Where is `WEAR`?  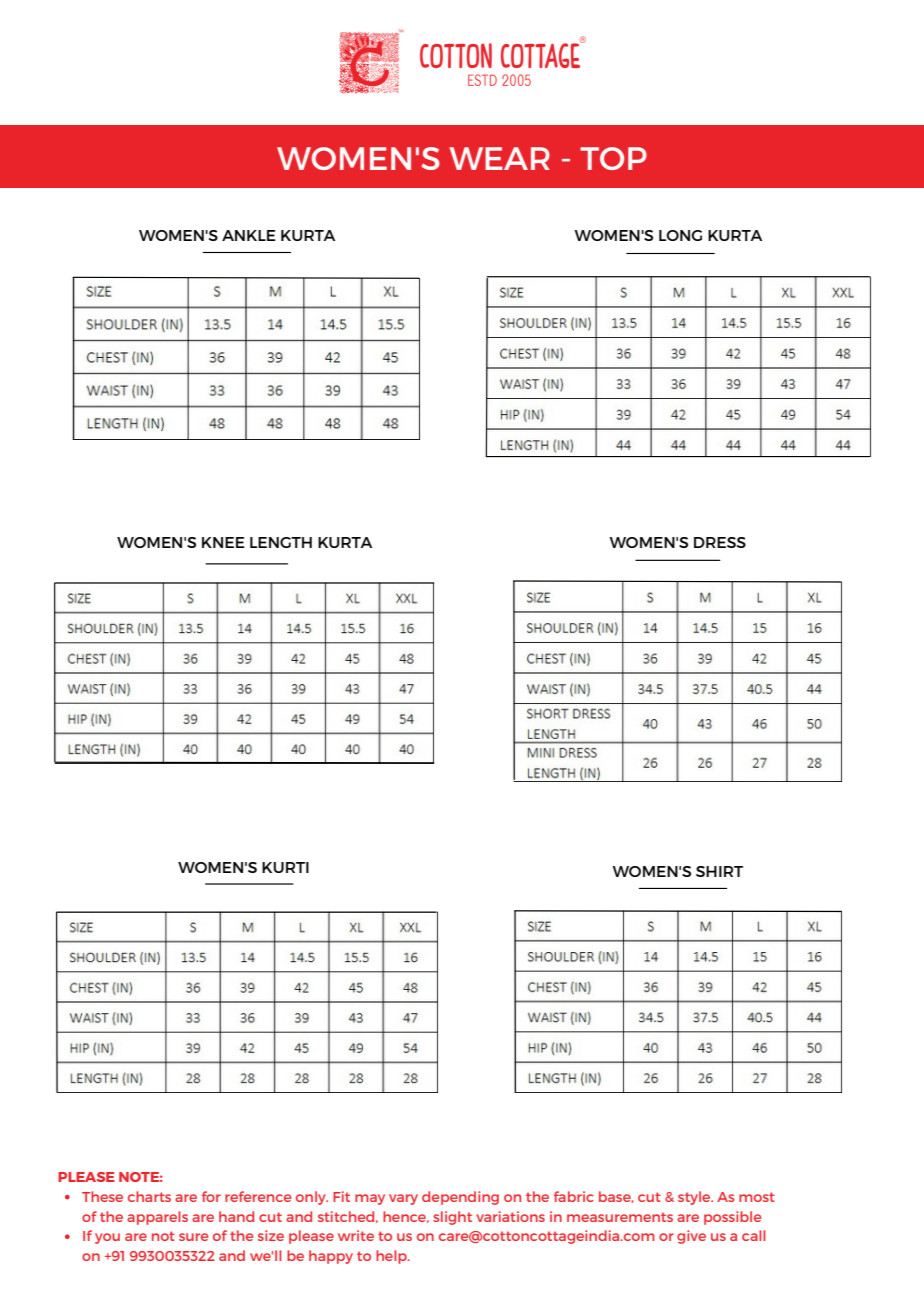 WEAR is located at coordinates (499, 158).
